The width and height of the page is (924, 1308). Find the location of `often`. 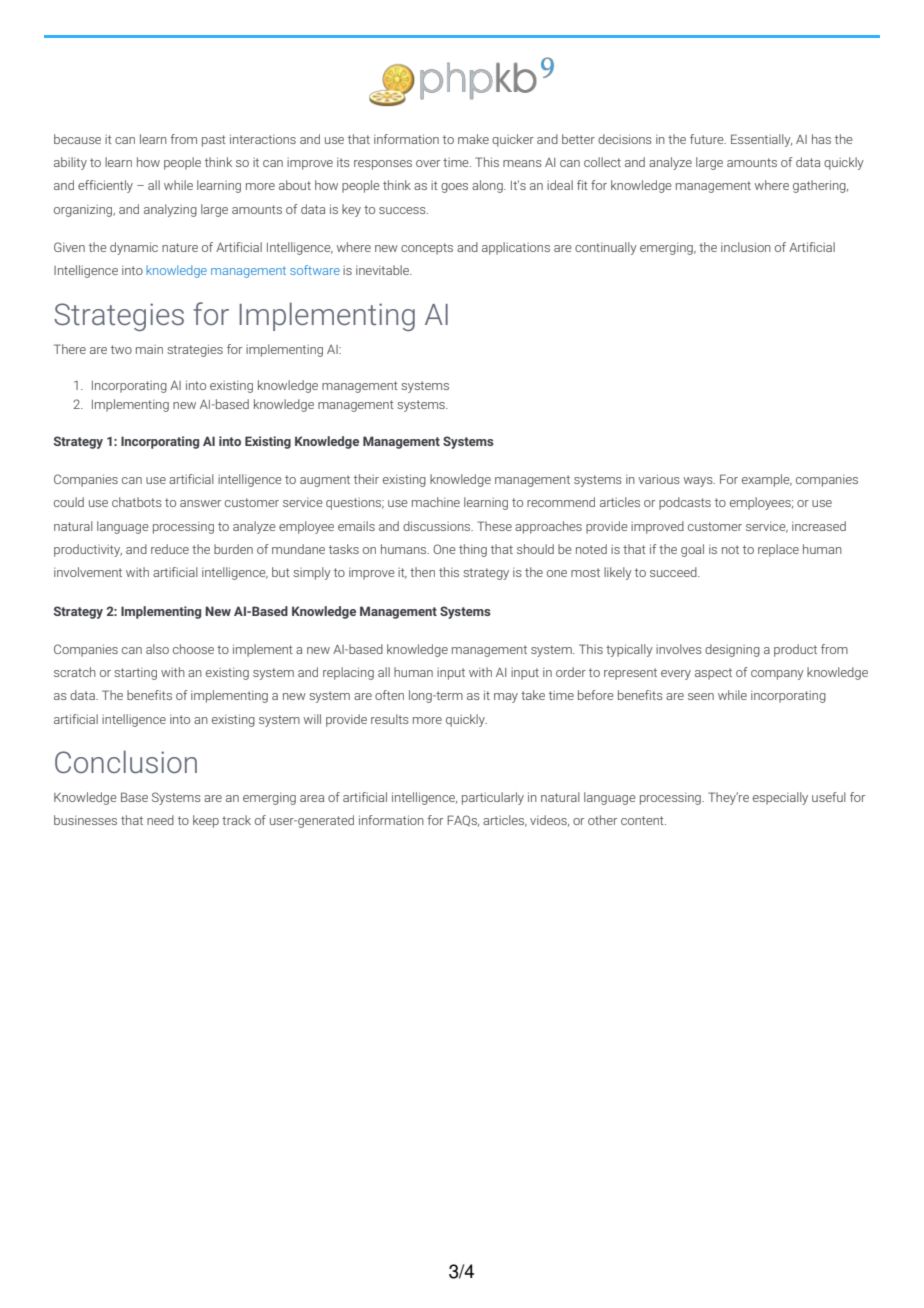

often is located at coordinates (389, 695).
